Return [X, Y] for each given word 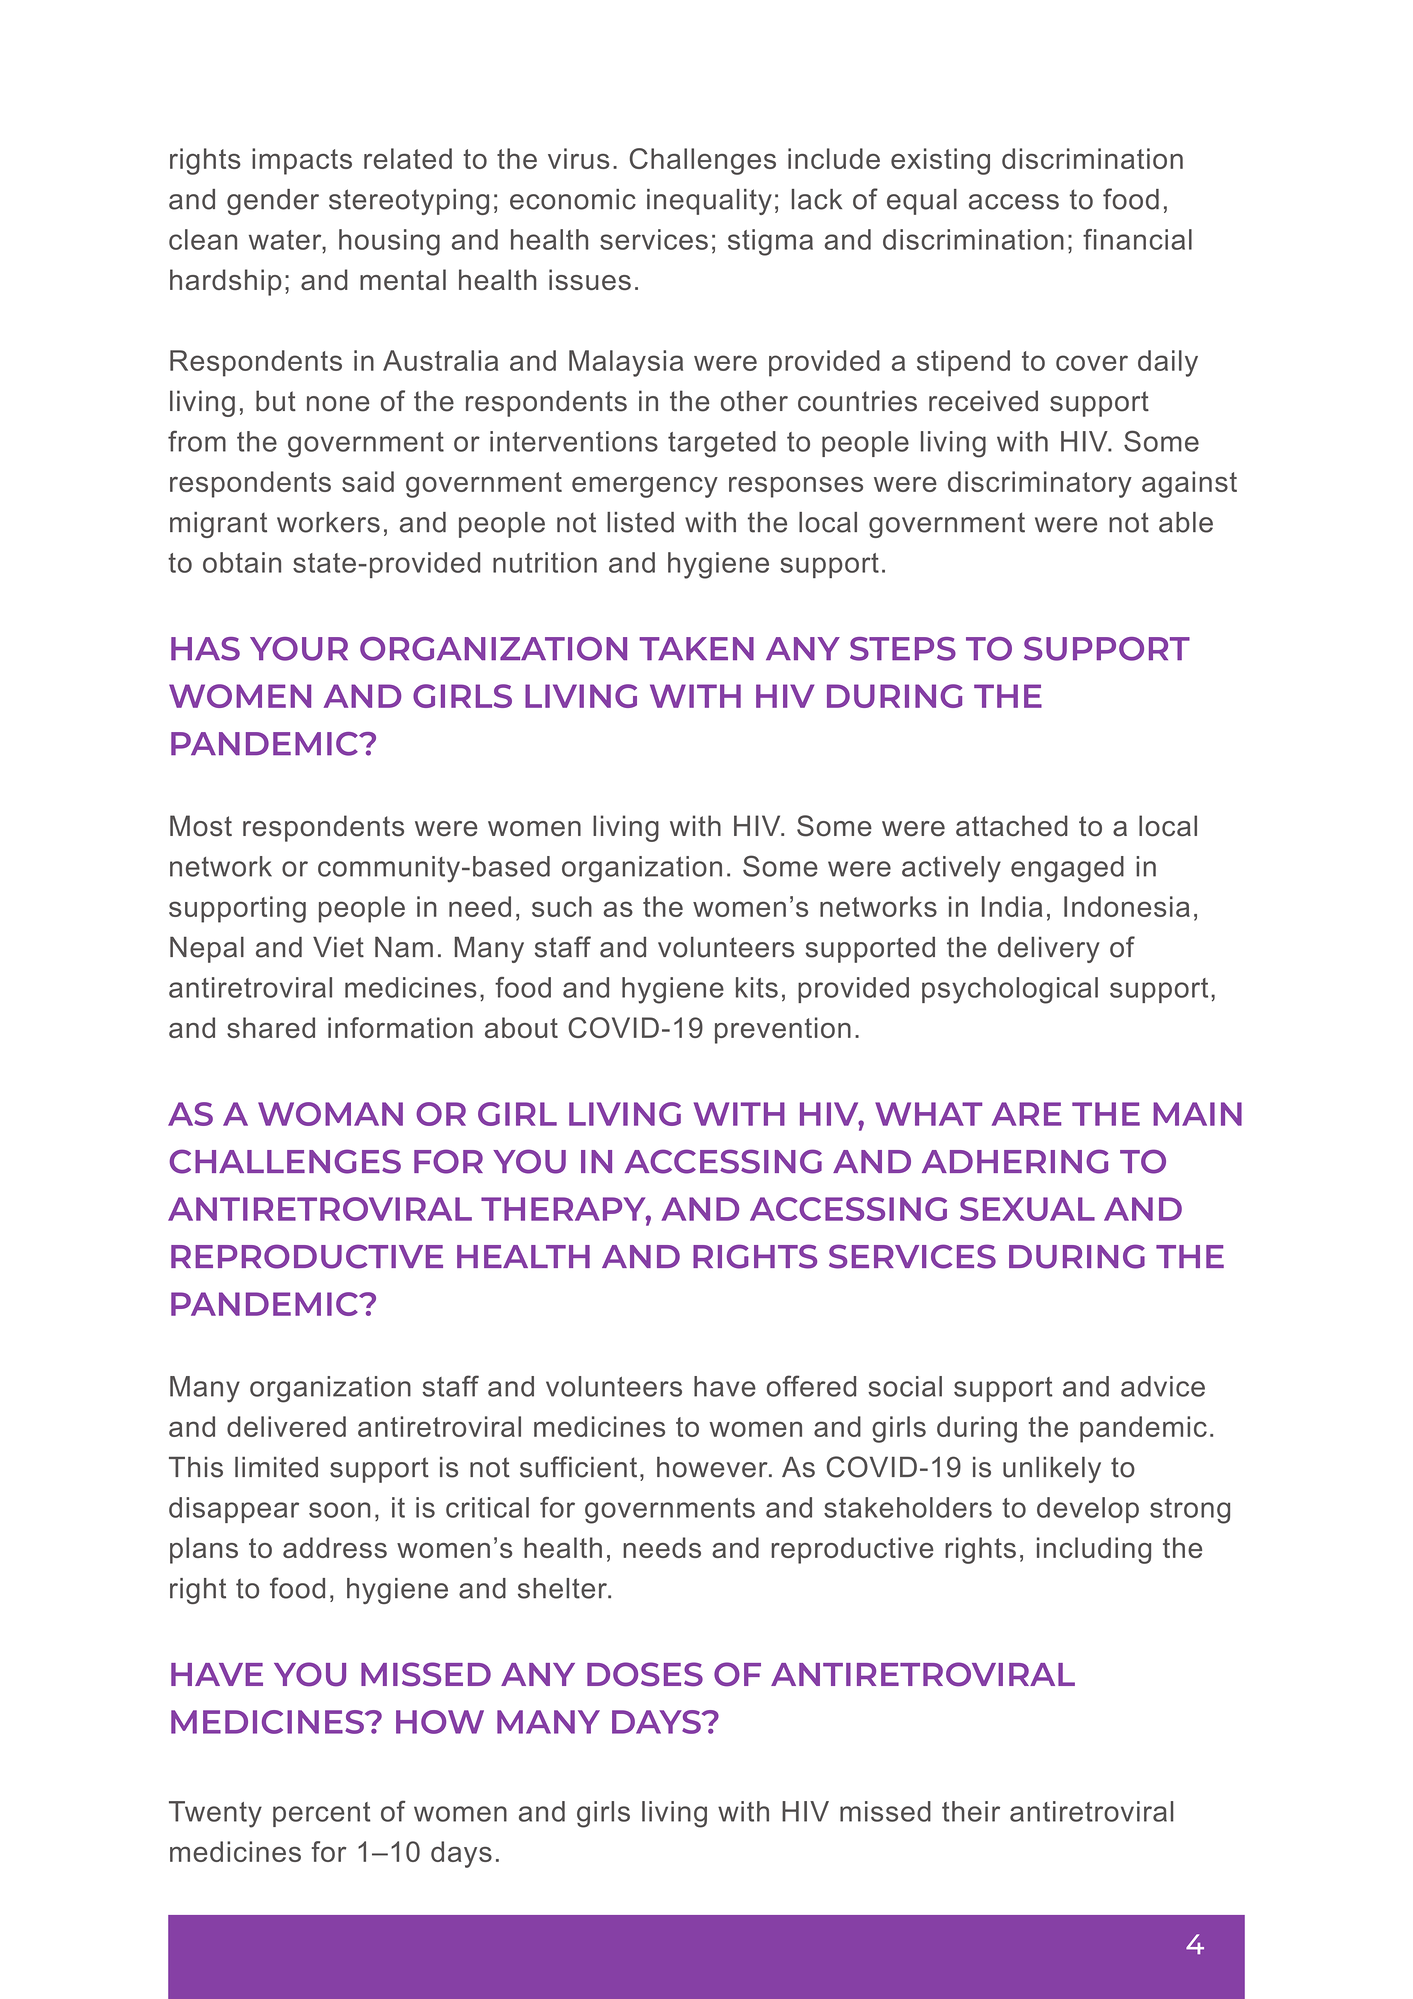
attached [1012, 826]
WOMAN [330, 1114]
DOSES [645, 1674]
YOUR [299, 649]
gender [273, 202]
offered [811, 1386]
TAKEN [696, 648]
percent [322, 1814]
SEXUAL [1027, 1209]
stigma [770, 242]
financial [1137, 239]
